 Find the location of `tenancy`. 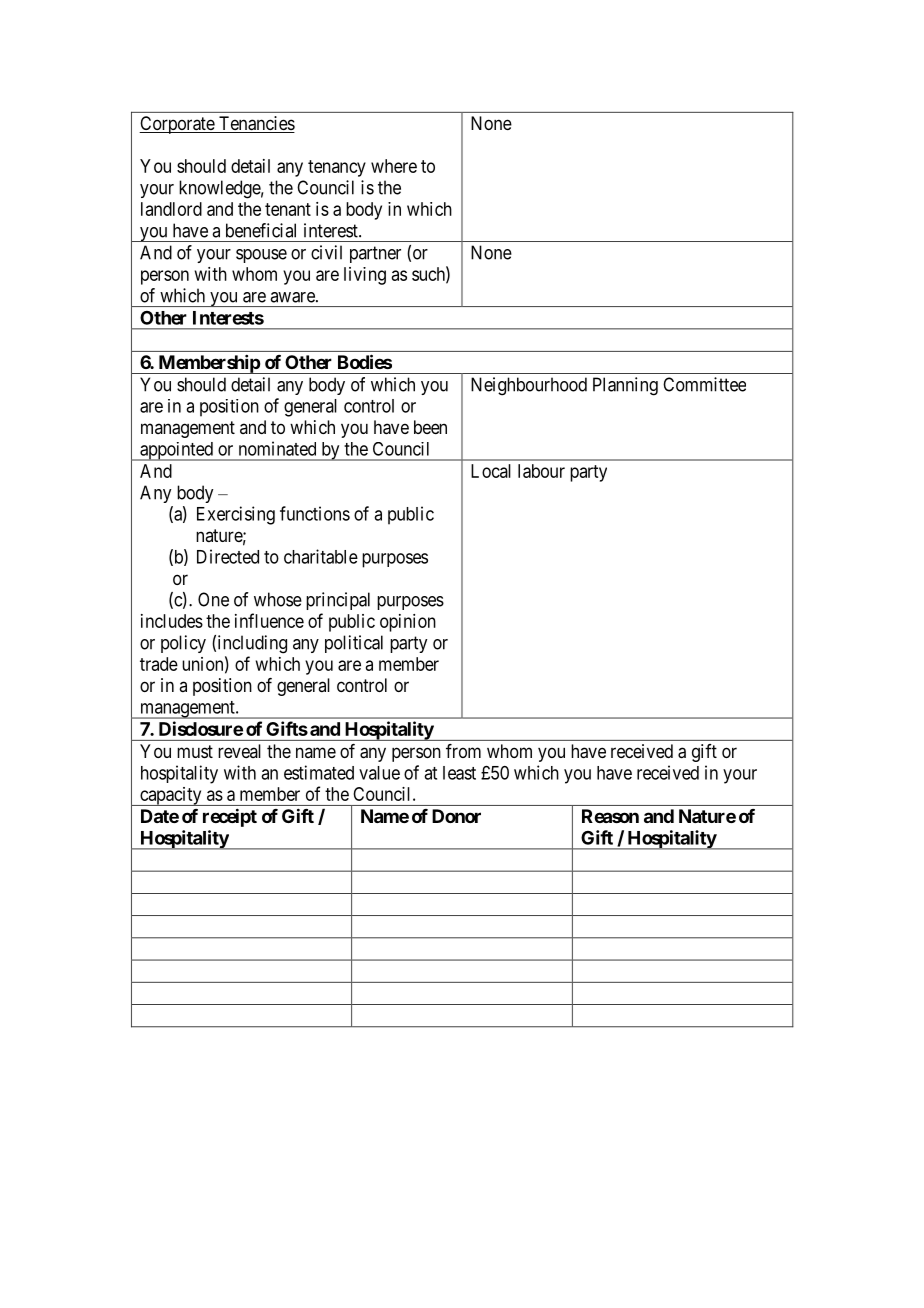

tenancy is located at coordinates (337, 168).
